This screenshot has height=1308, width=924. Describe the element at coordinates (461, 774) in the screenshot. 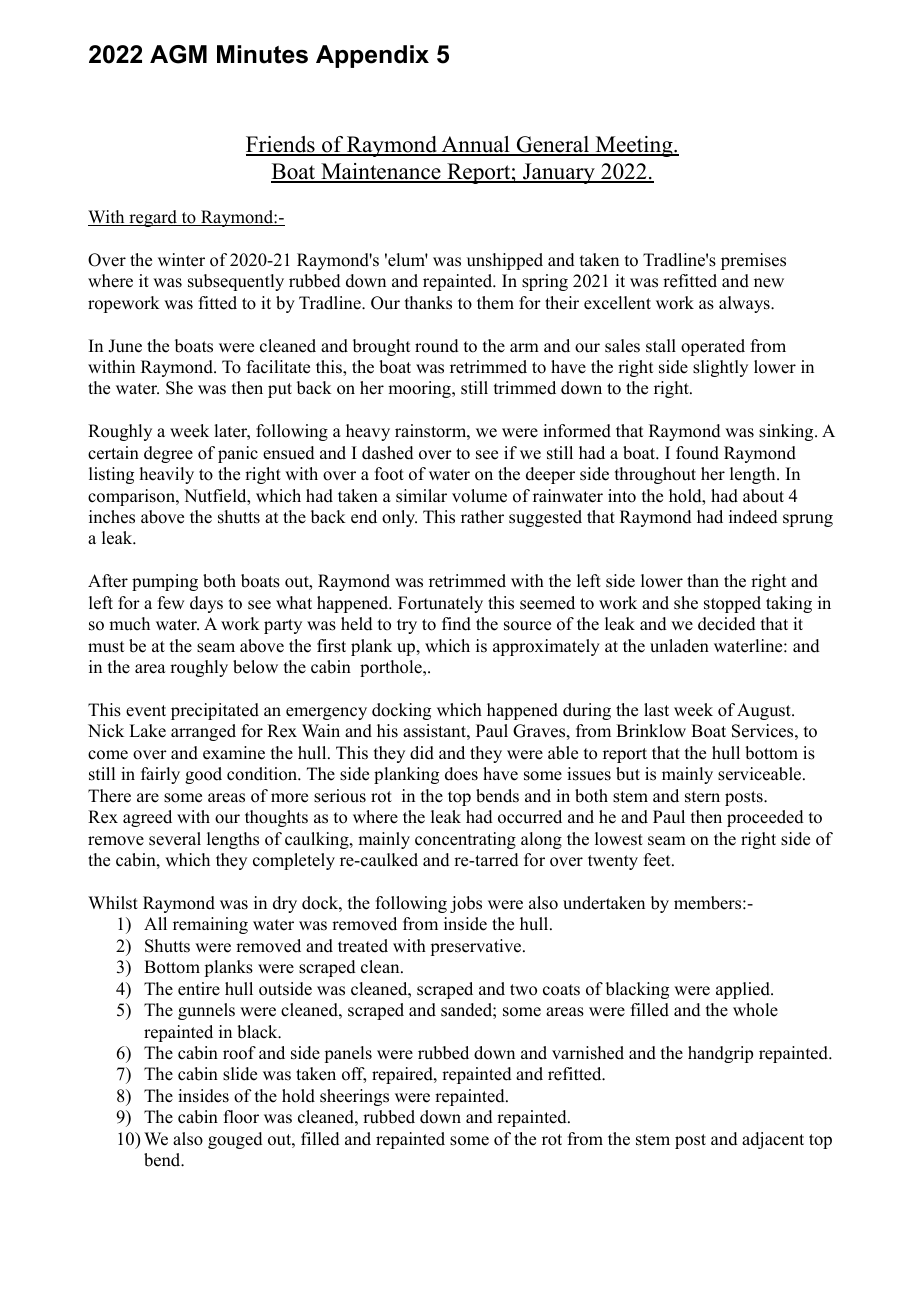

I see `does` at that location.
